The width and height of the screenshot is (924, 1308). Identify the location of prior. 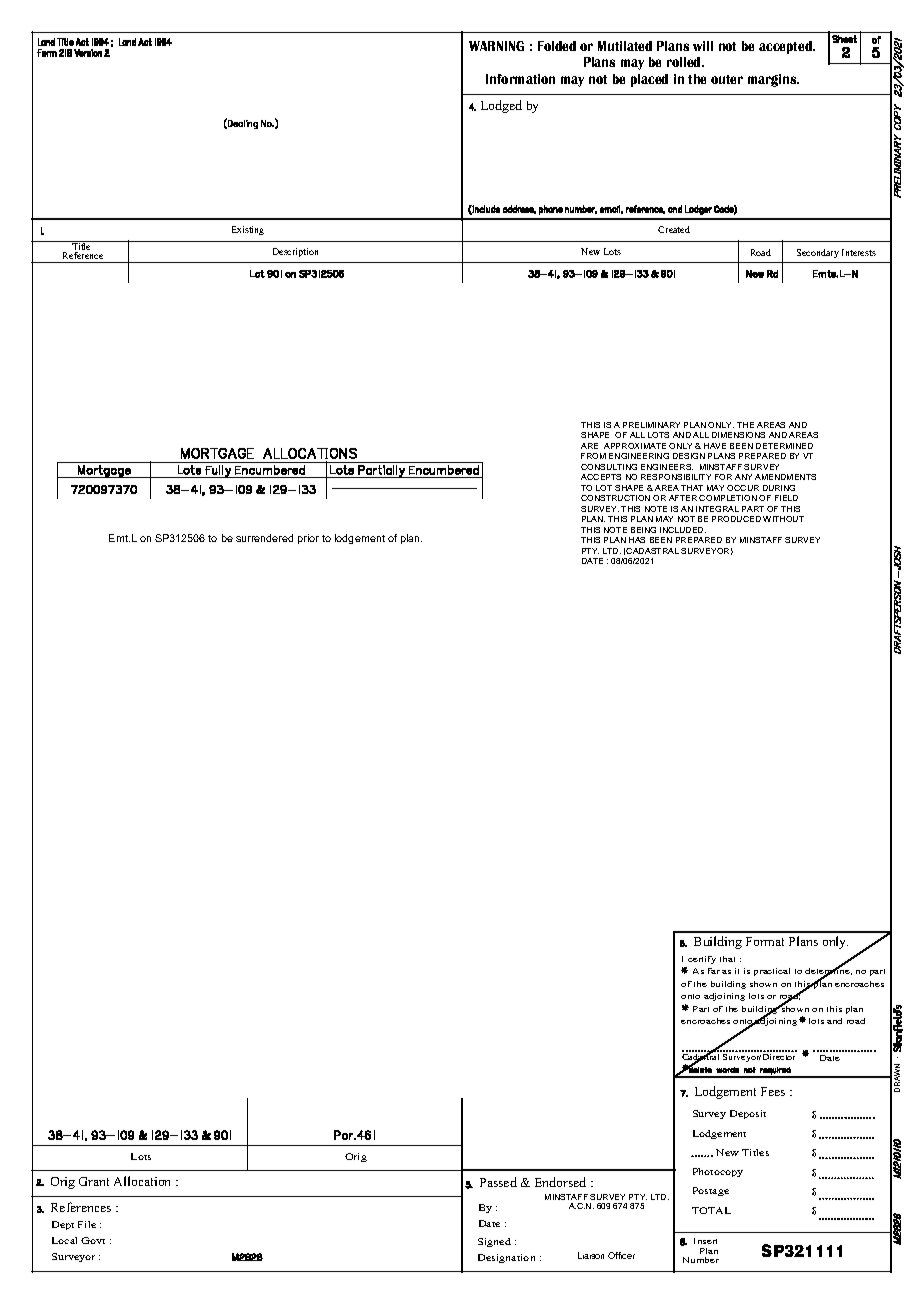
(308, 539).
